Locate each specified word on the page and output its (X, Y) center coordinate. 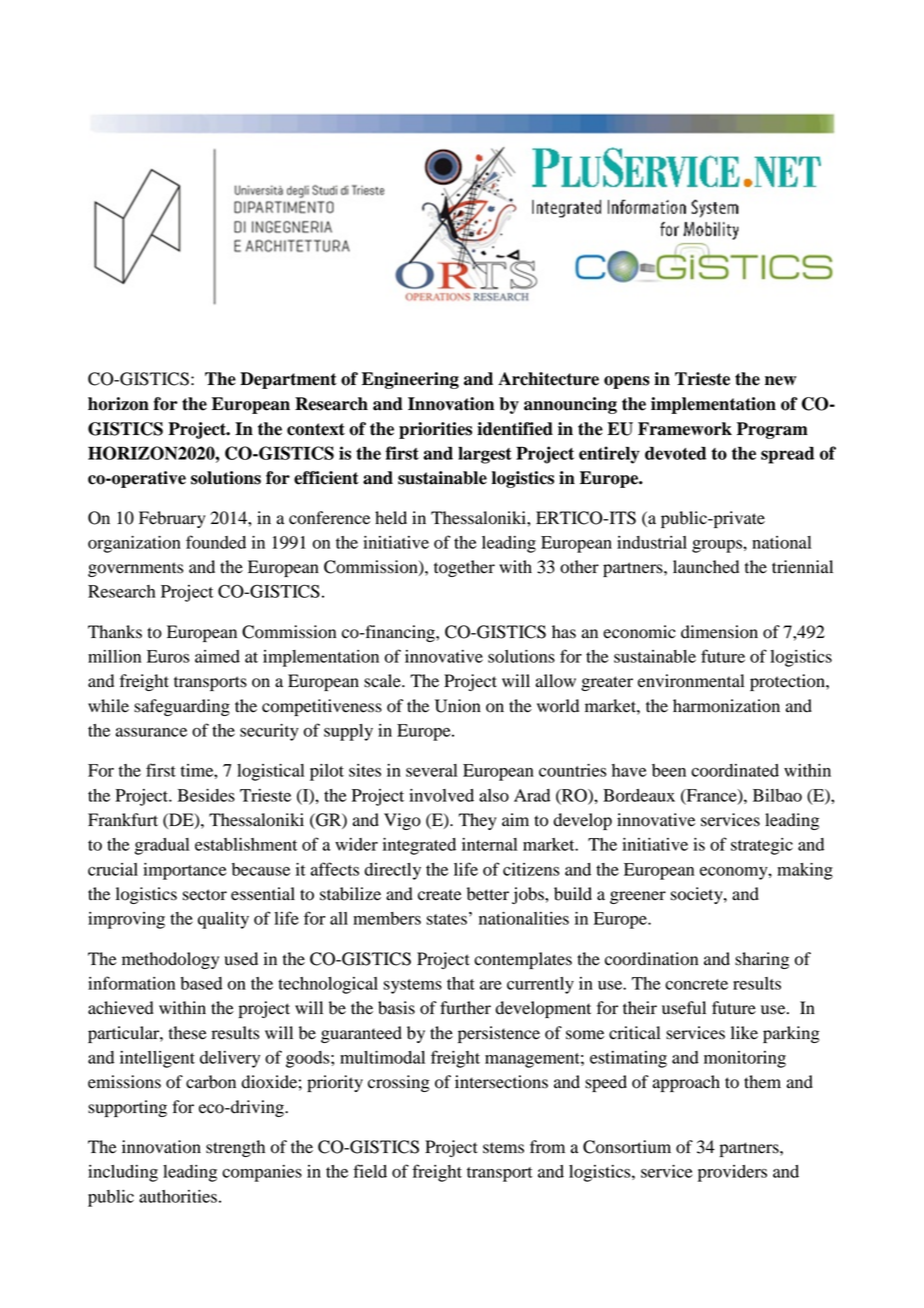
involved (441, 795)
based (201, 983)
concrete (696, 984)
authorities (178, 1196)
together (464, 568)
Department (288, 380)
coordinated (735, 770)
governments (135, 569)
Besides (206, 795)
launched (706, 567)
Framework (685, 429)
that (461, 983)
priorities (435, 430)
